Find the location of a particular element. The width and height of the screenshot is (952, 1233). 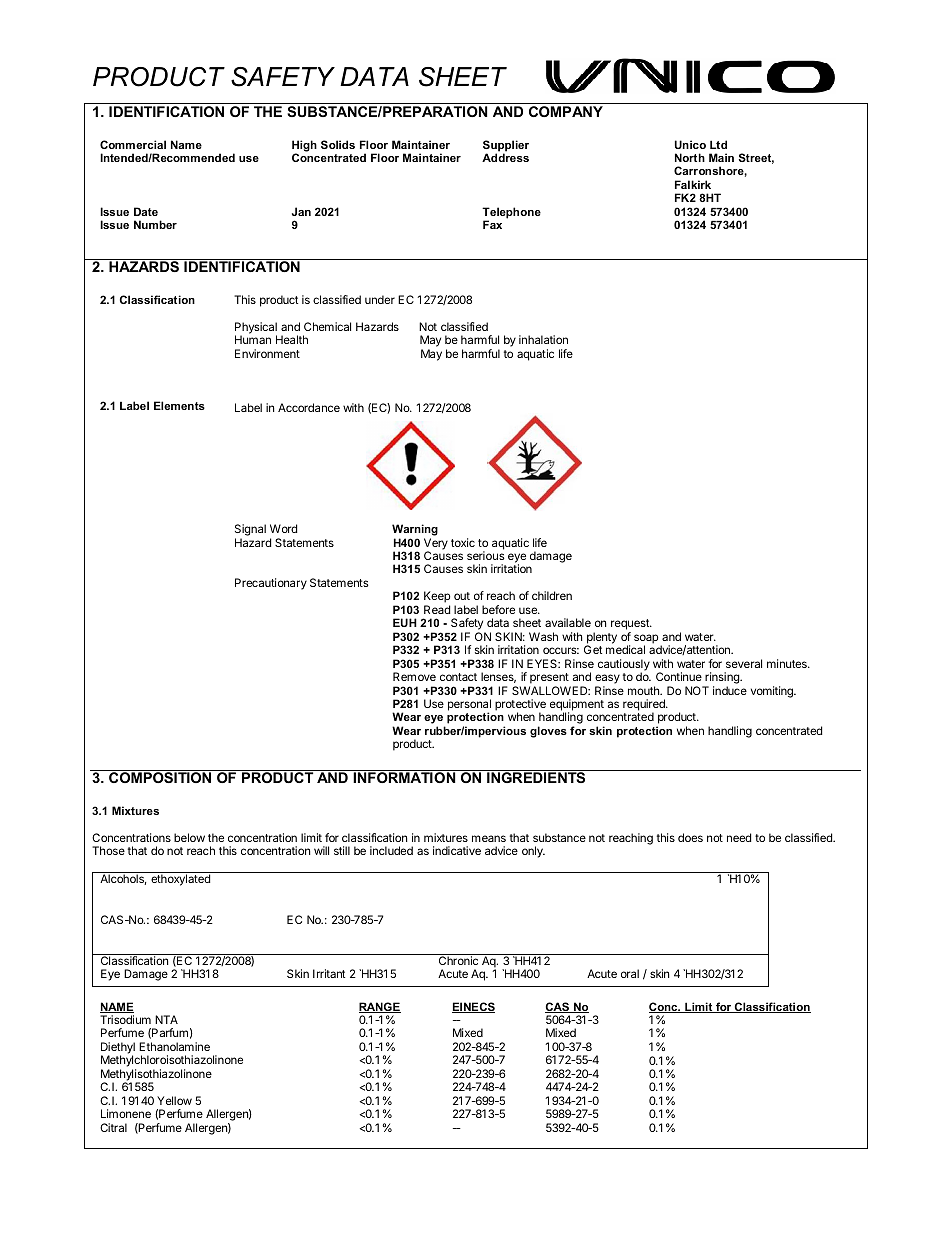

Supplier is located at coordinates (506, 147).
